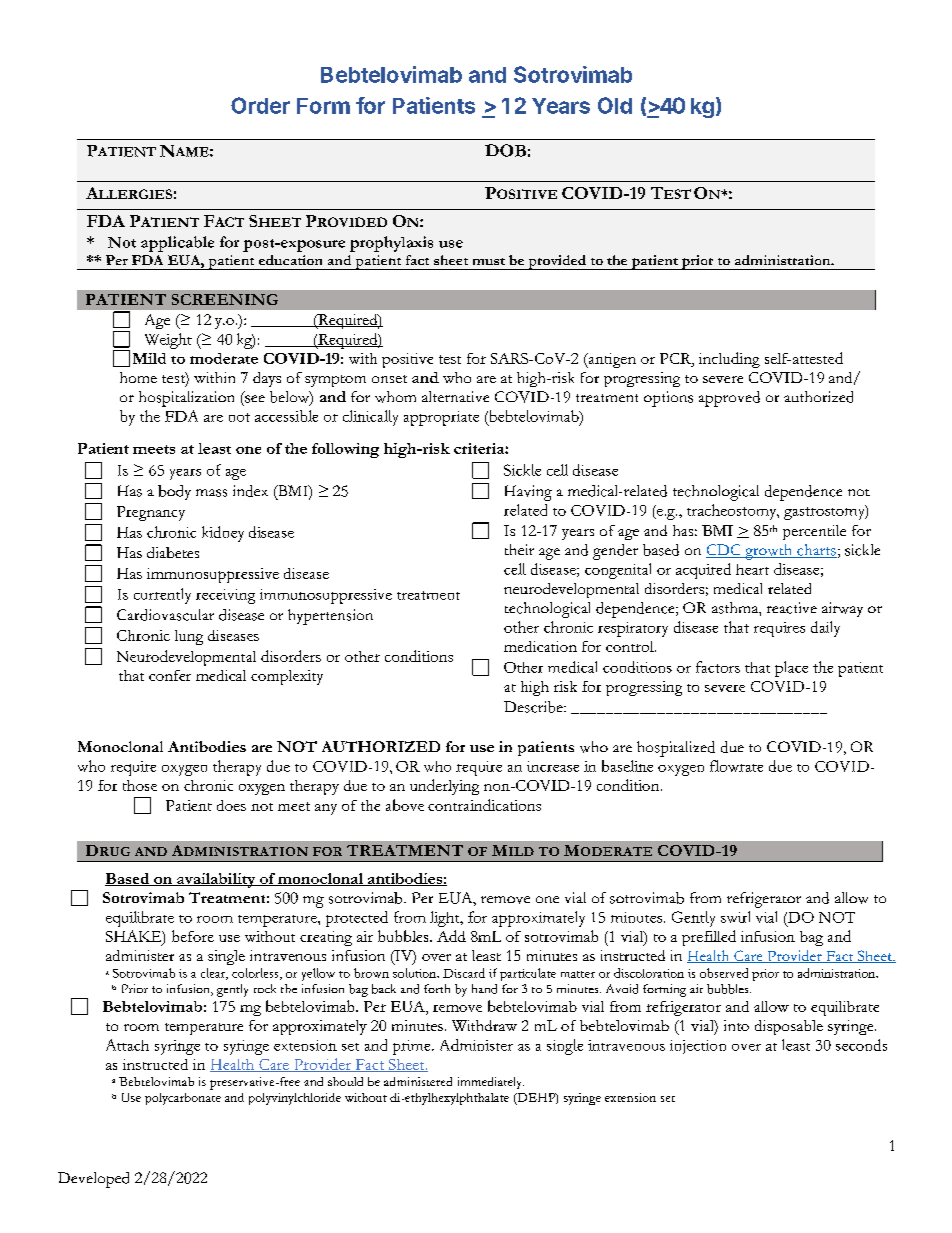 The width and height of the image is (952, 1233). What do you see at coordinates (491, 1083) in the image?
I see `immediately` at bounding box center [491, 1083].
